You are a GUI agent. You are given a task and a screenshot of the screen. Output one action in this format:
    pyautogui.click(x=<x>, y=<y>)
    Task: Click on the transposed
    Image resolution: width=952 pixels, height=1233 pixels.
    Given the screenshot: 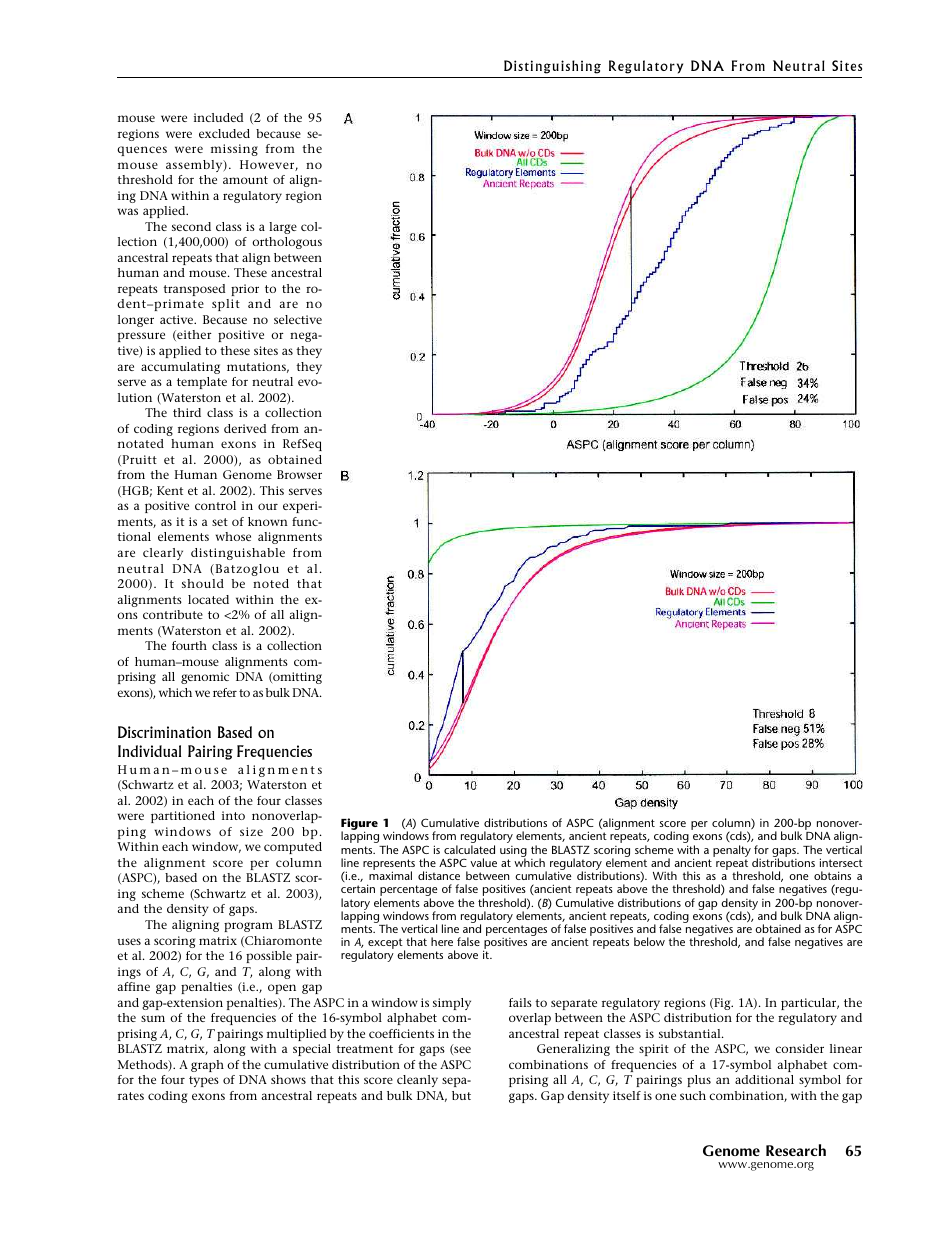 What is the action you would take?
    pyautogui.click(x=194, y=290)
